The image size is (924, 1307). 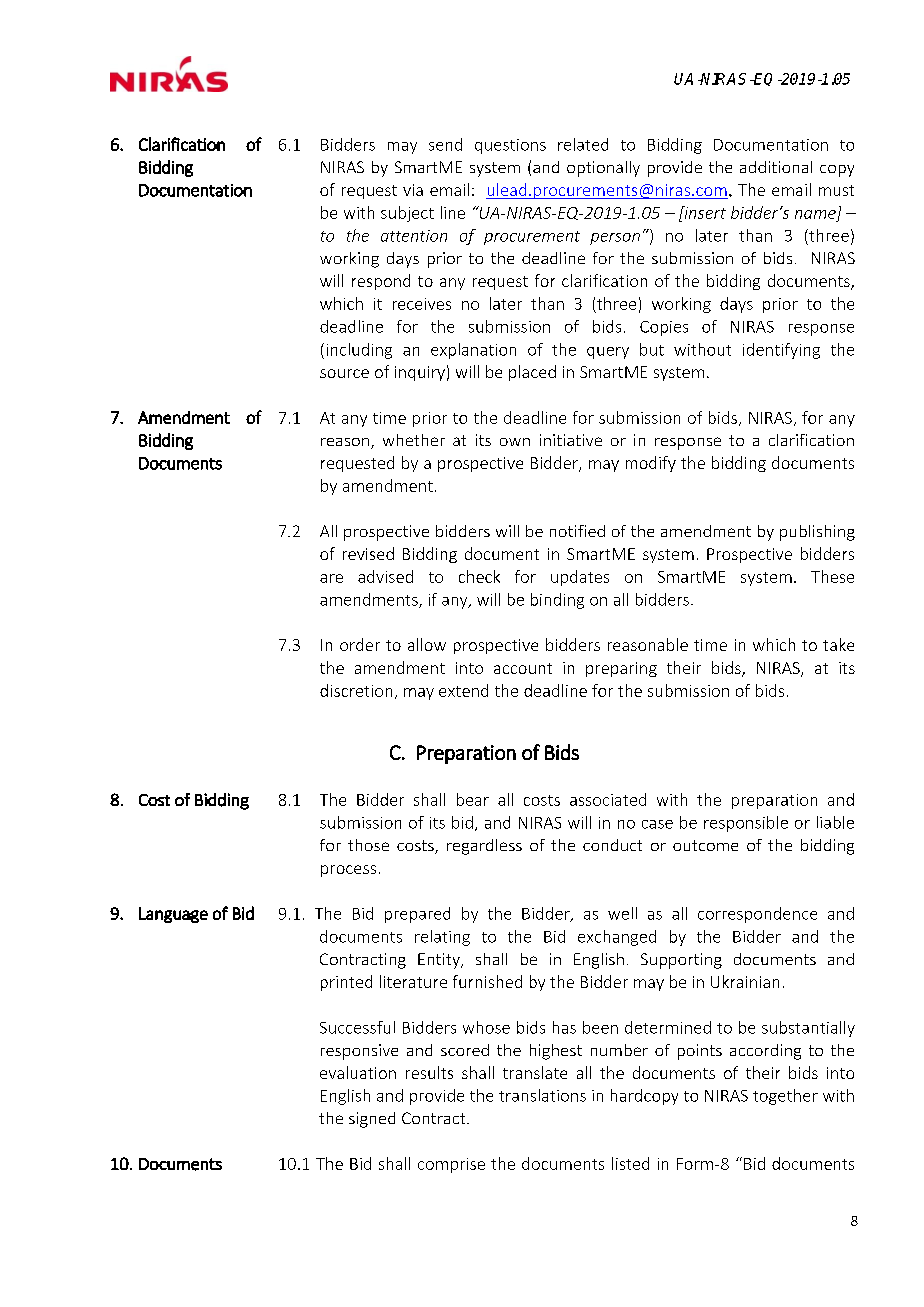 I want to click on questions, so click(x=510, y=146).
